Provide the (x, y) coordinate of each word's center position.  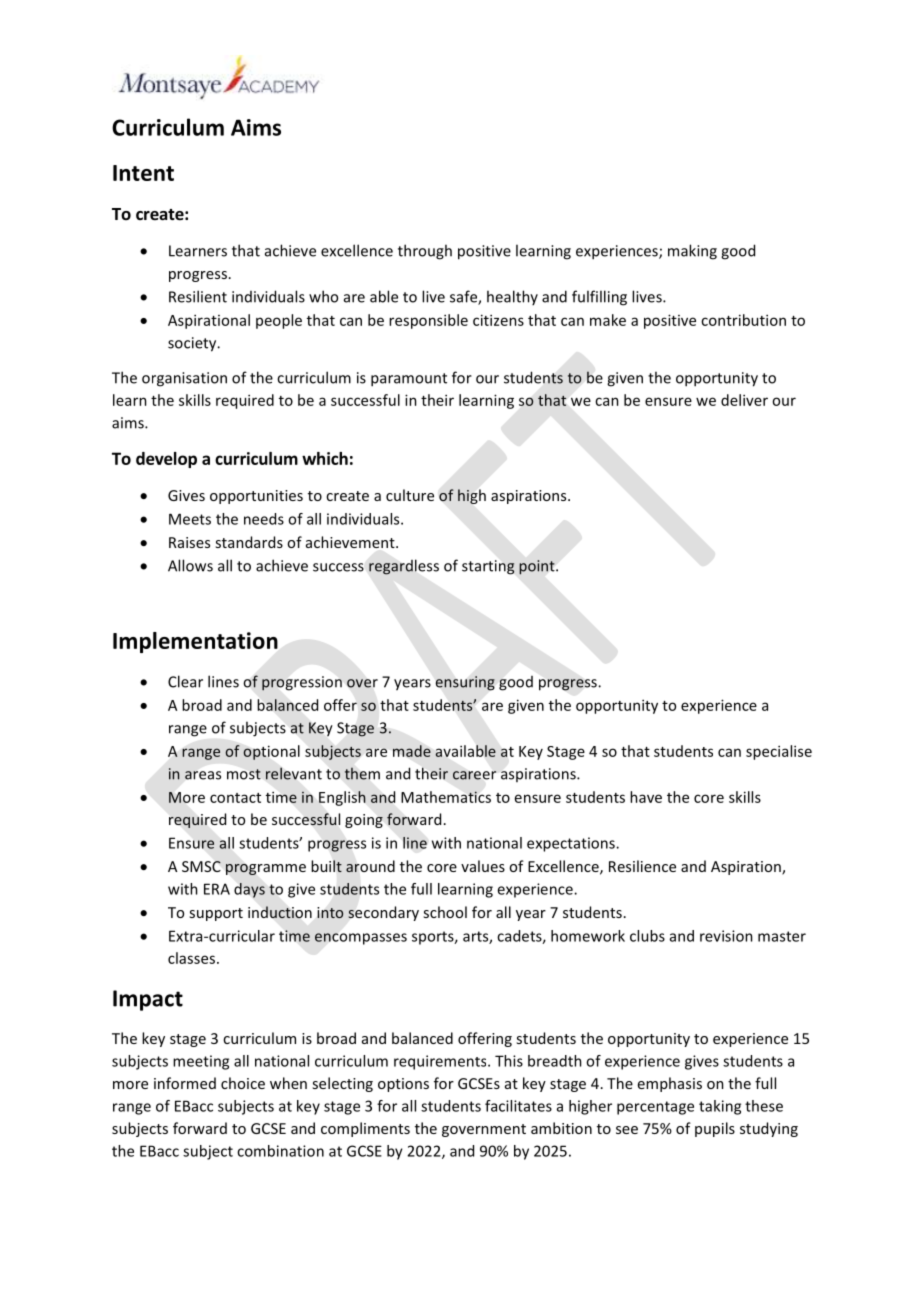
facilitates (518, 1106)
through (425, 252)
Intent (143, 173)
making (692, 252)
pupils (715, 1129)
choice (243, 1083)
